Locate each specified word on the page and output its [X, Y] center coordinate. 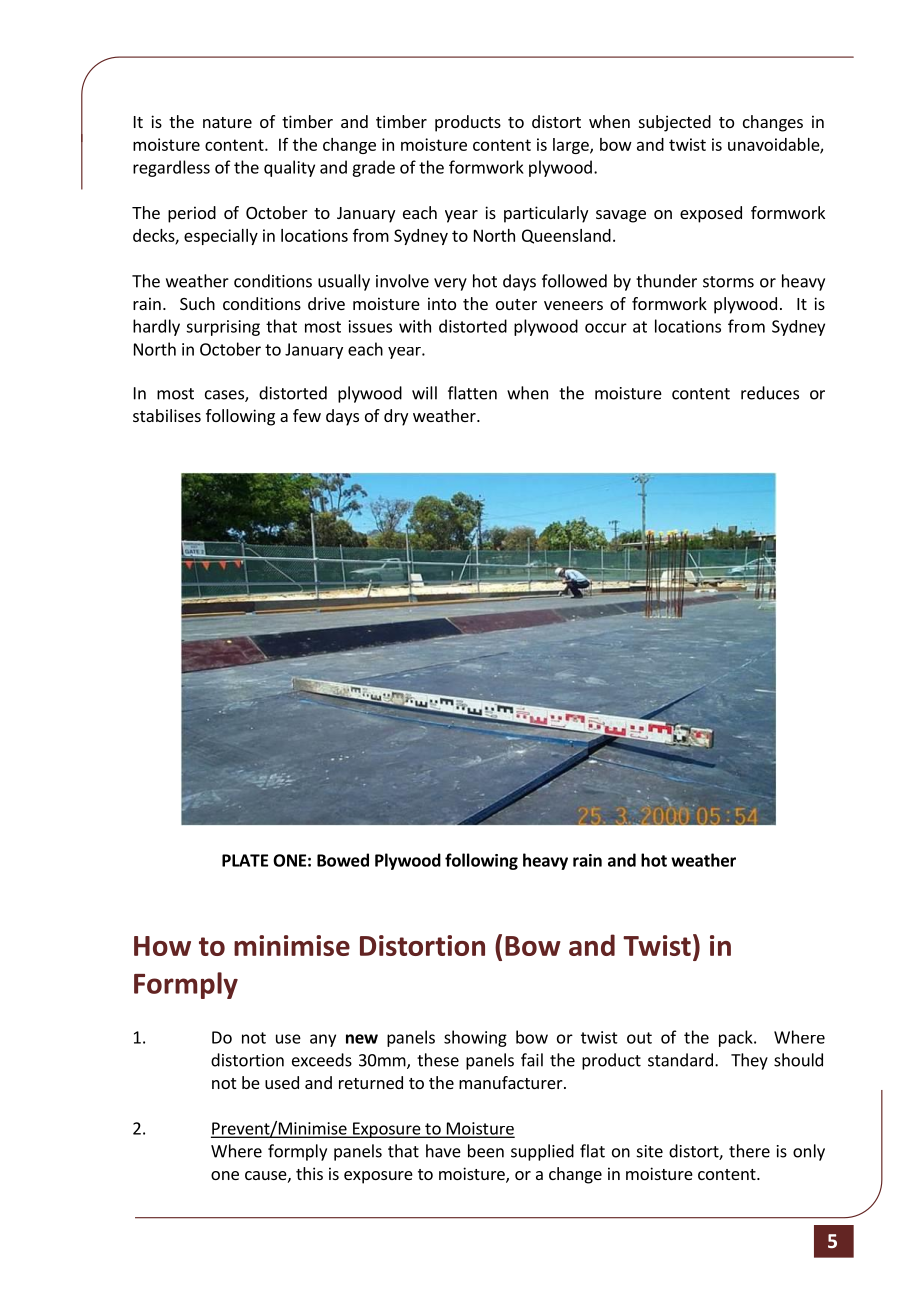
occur [606, 328]
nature [227, 122]
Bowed [343, 860]
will [424, 393]
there [749, 1151]
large [572, 146]
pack [737, 1038]
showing [475, 1038]
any [323, 1040]
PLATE [245, 860]
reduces [770, 393]
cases [225, 396]
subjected [675, 123]
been [486, 1151]
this [309, 1173]
